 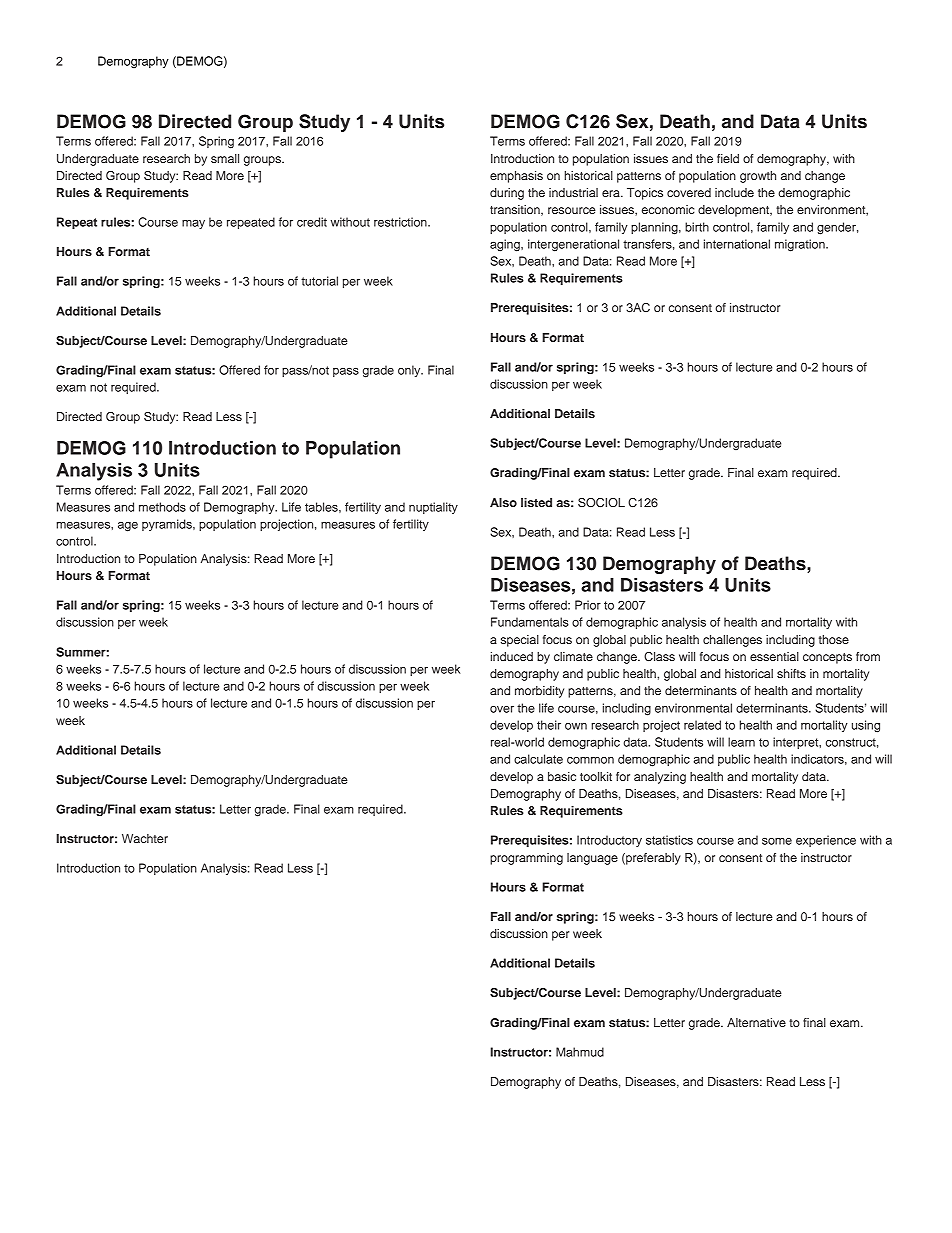 I want to click on methods, so click(x=162, y=507).
